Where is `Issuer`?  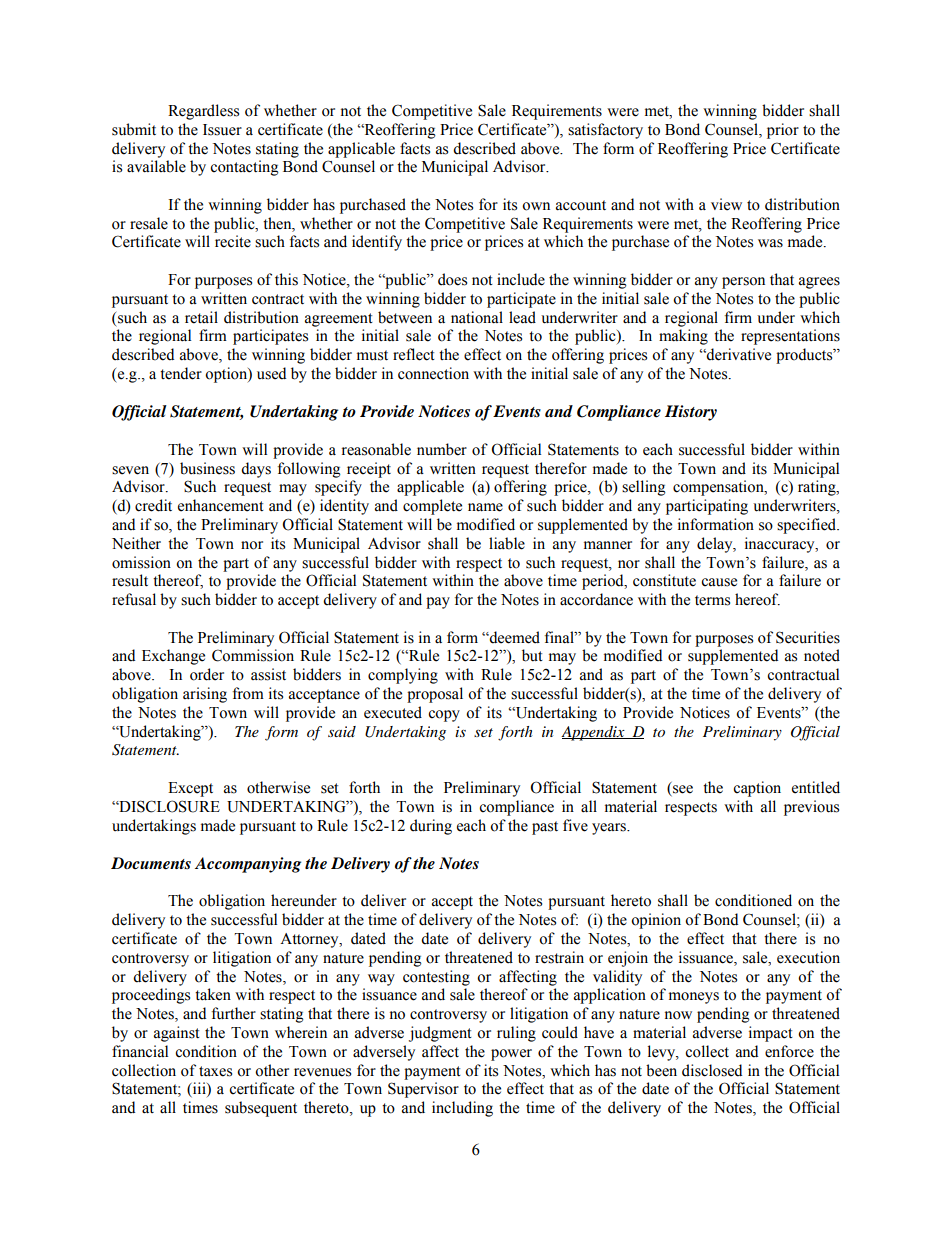
Issuer is located at coordinates (222, 130).
